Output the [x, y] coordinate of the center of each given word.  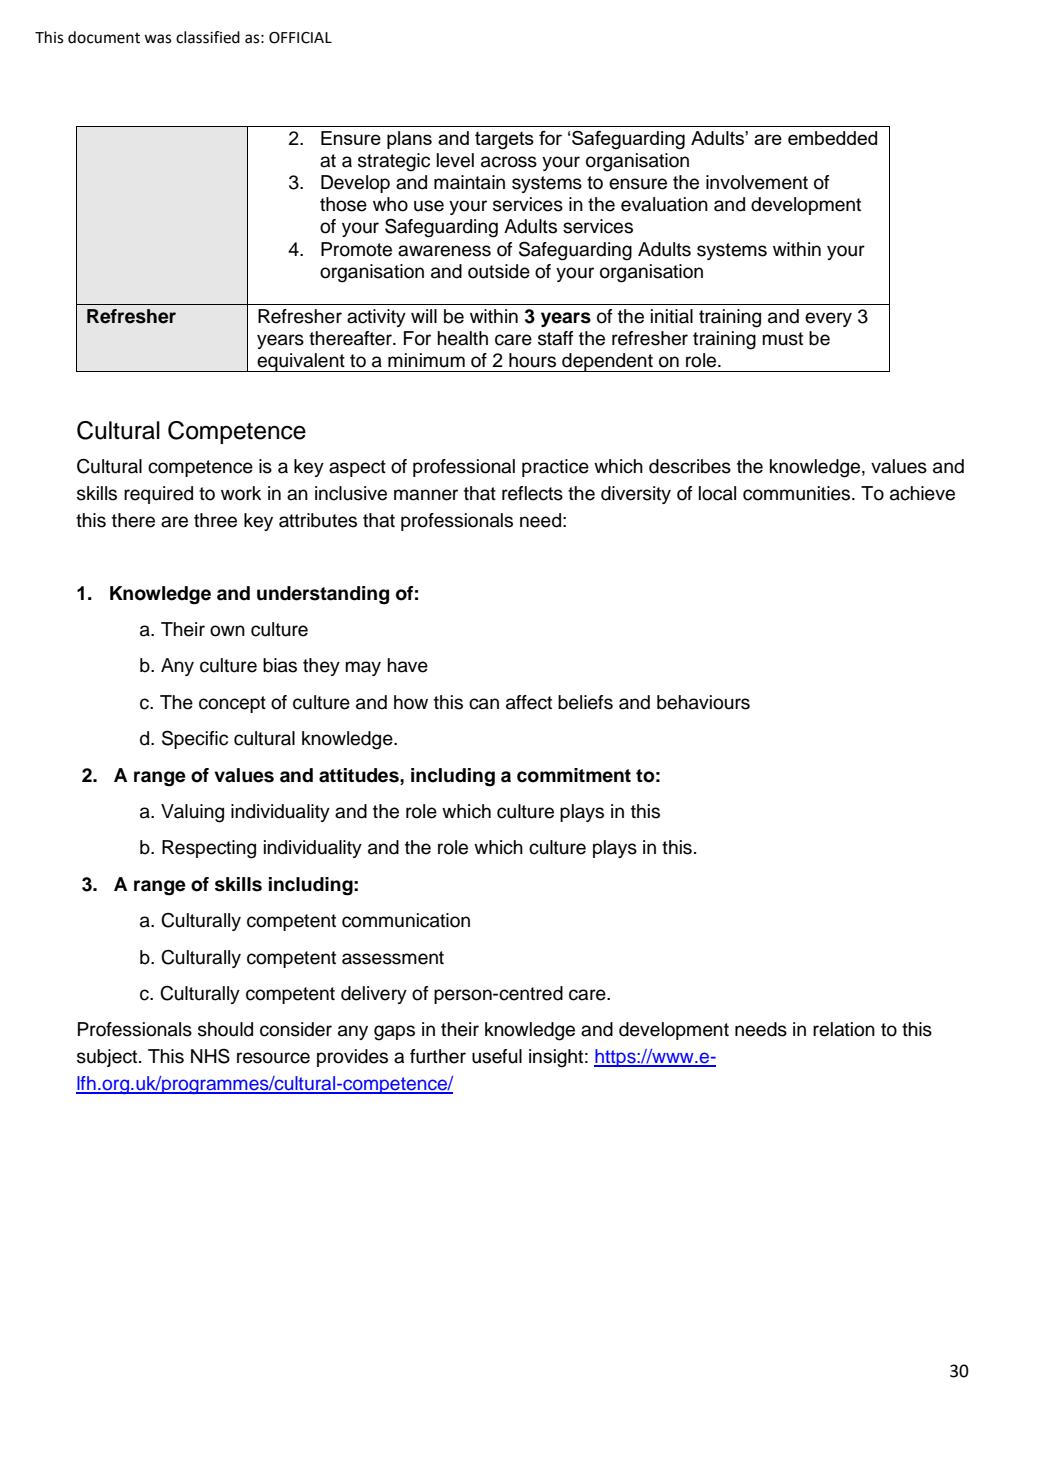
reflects [532, 493]
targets [504, 141]
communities [798, 493]
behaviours [703, 702]
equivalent [301, 362]
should [225, 1029]
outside [499, 271]
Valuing [192, 813]
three [215, 520]
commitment [574, 775]
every [828, 319]
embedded [832, 138]
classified [208, 37]
